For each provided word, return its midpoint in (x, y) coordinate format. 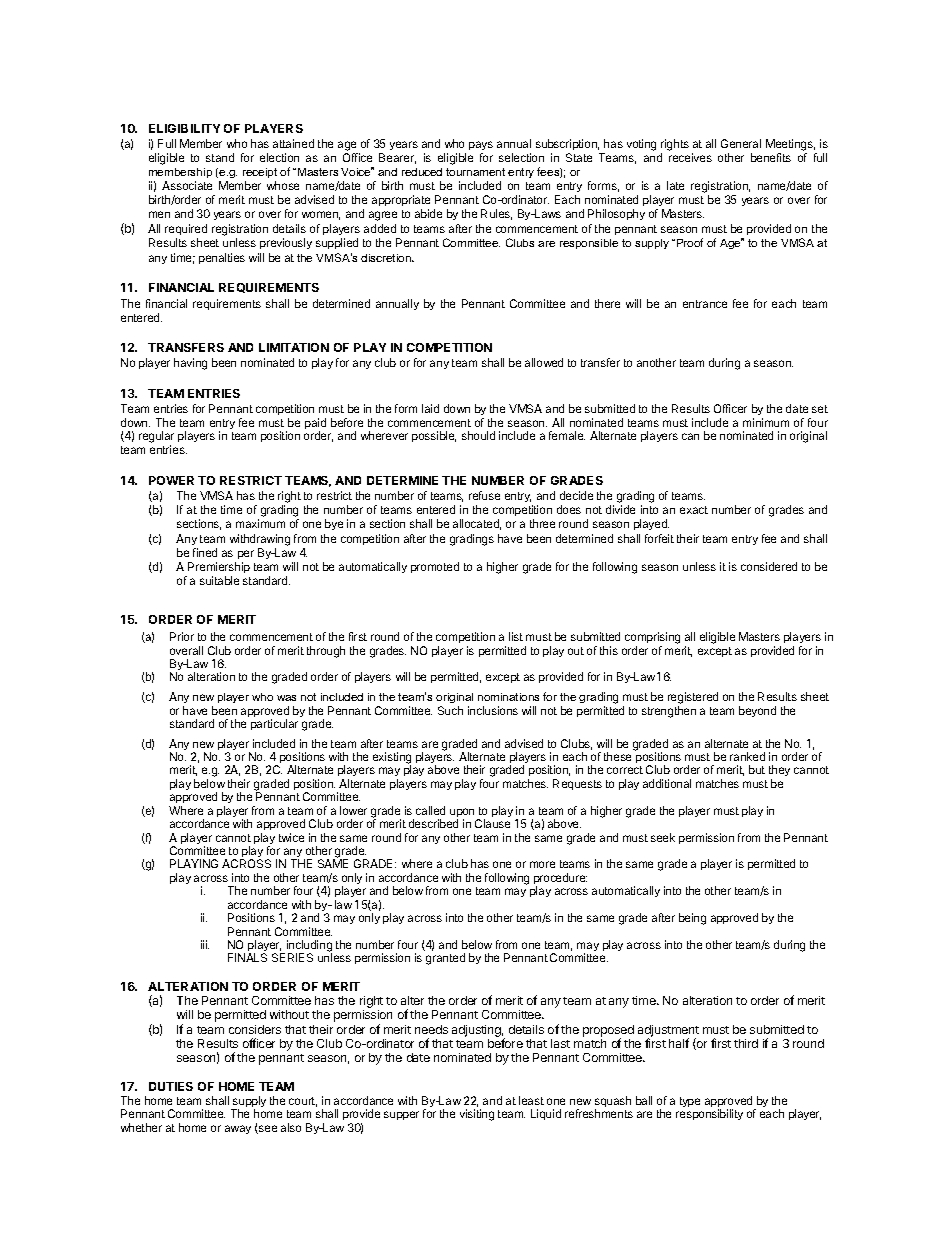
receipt (260, 173)
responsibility (709, 1114)
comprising (652, 639)
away (238, 1129)
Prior (182, 636)
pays (481, 145)
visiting (477, 1115)
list (516, 636)
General (741, 143)
